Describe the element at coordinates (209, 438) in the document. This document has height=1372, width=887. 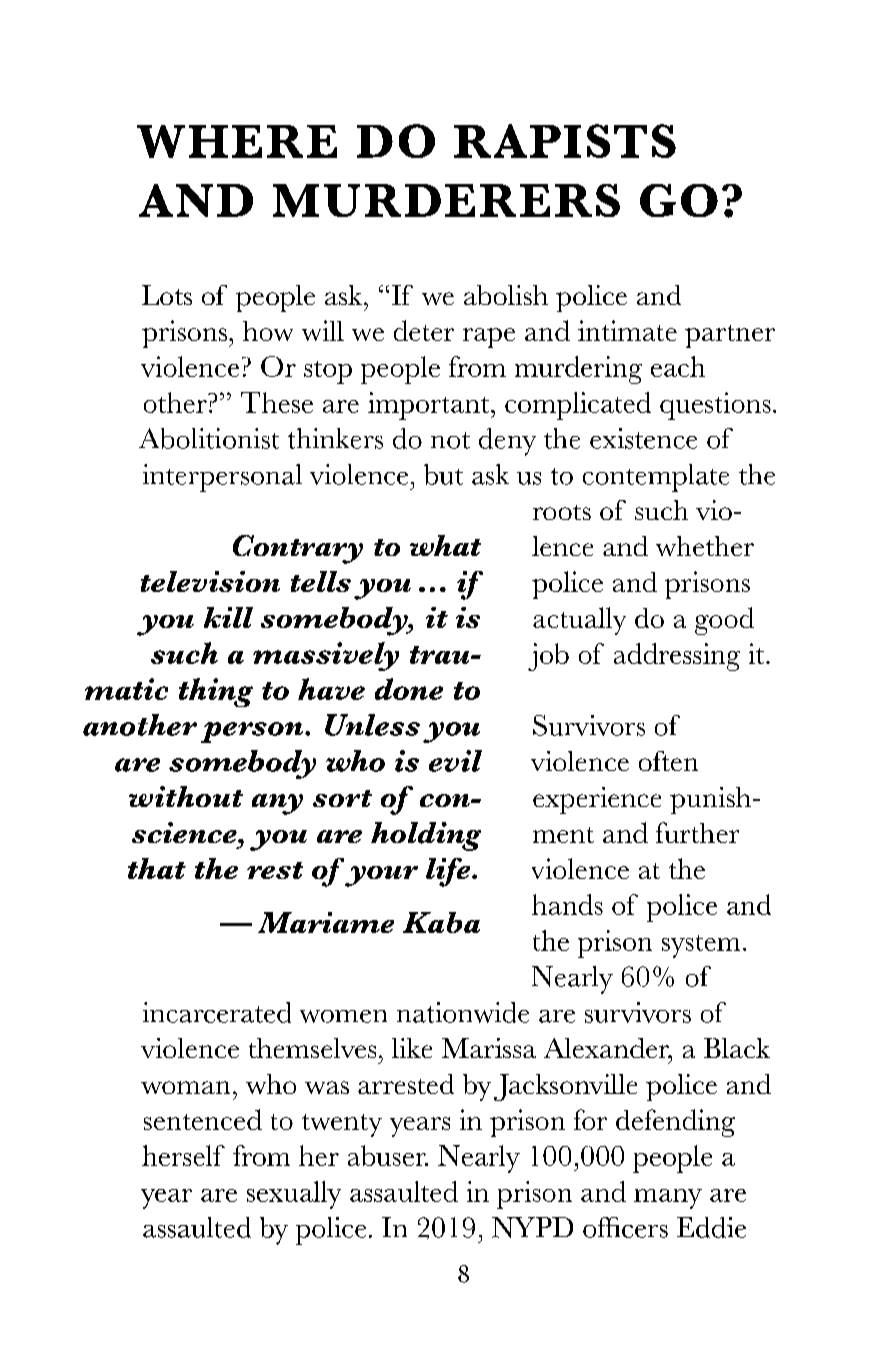
I see `Abolitionist` at that location.
